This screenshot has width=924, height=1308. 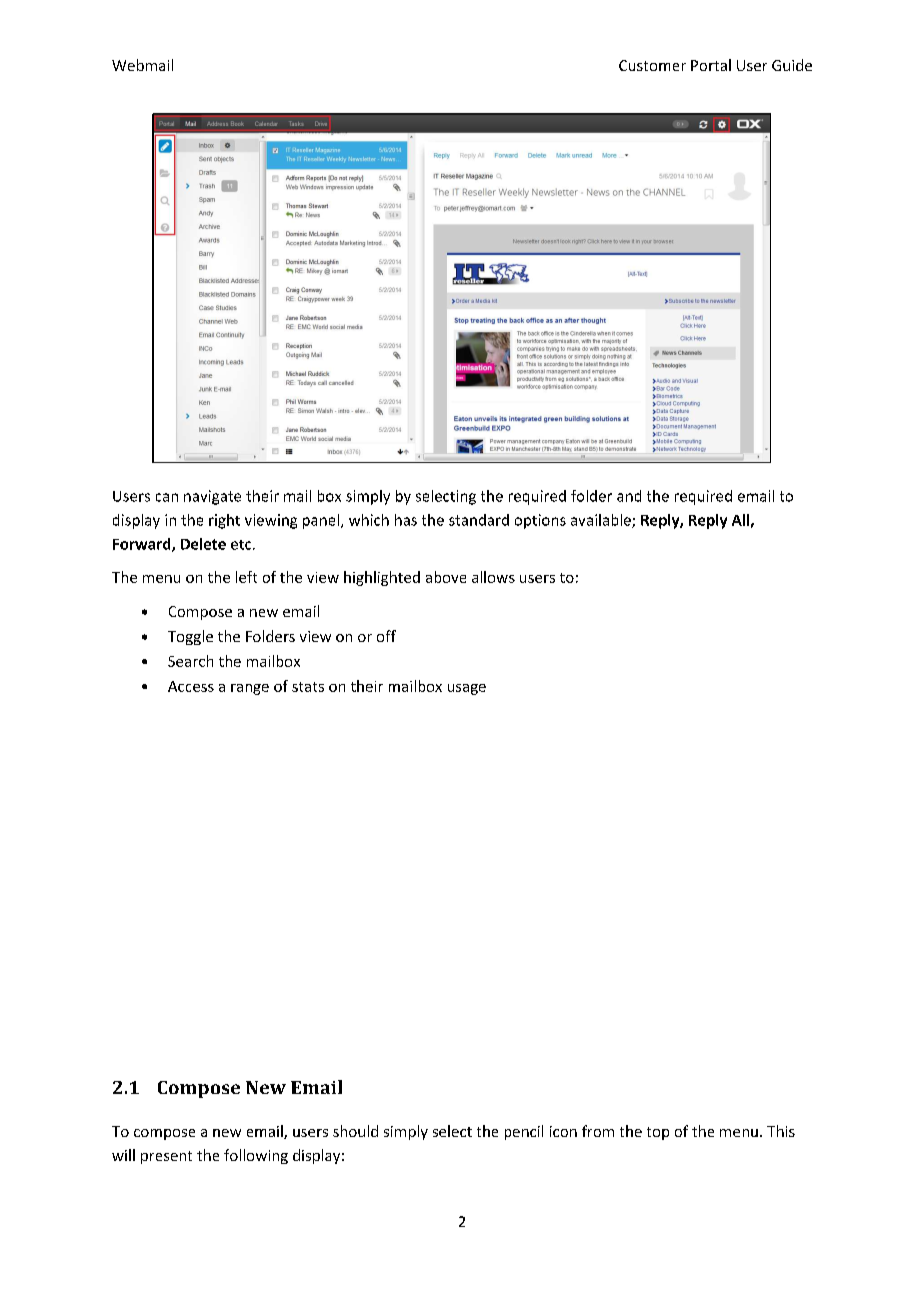 I want to click on pencil, so click(x=524, y=1132).
